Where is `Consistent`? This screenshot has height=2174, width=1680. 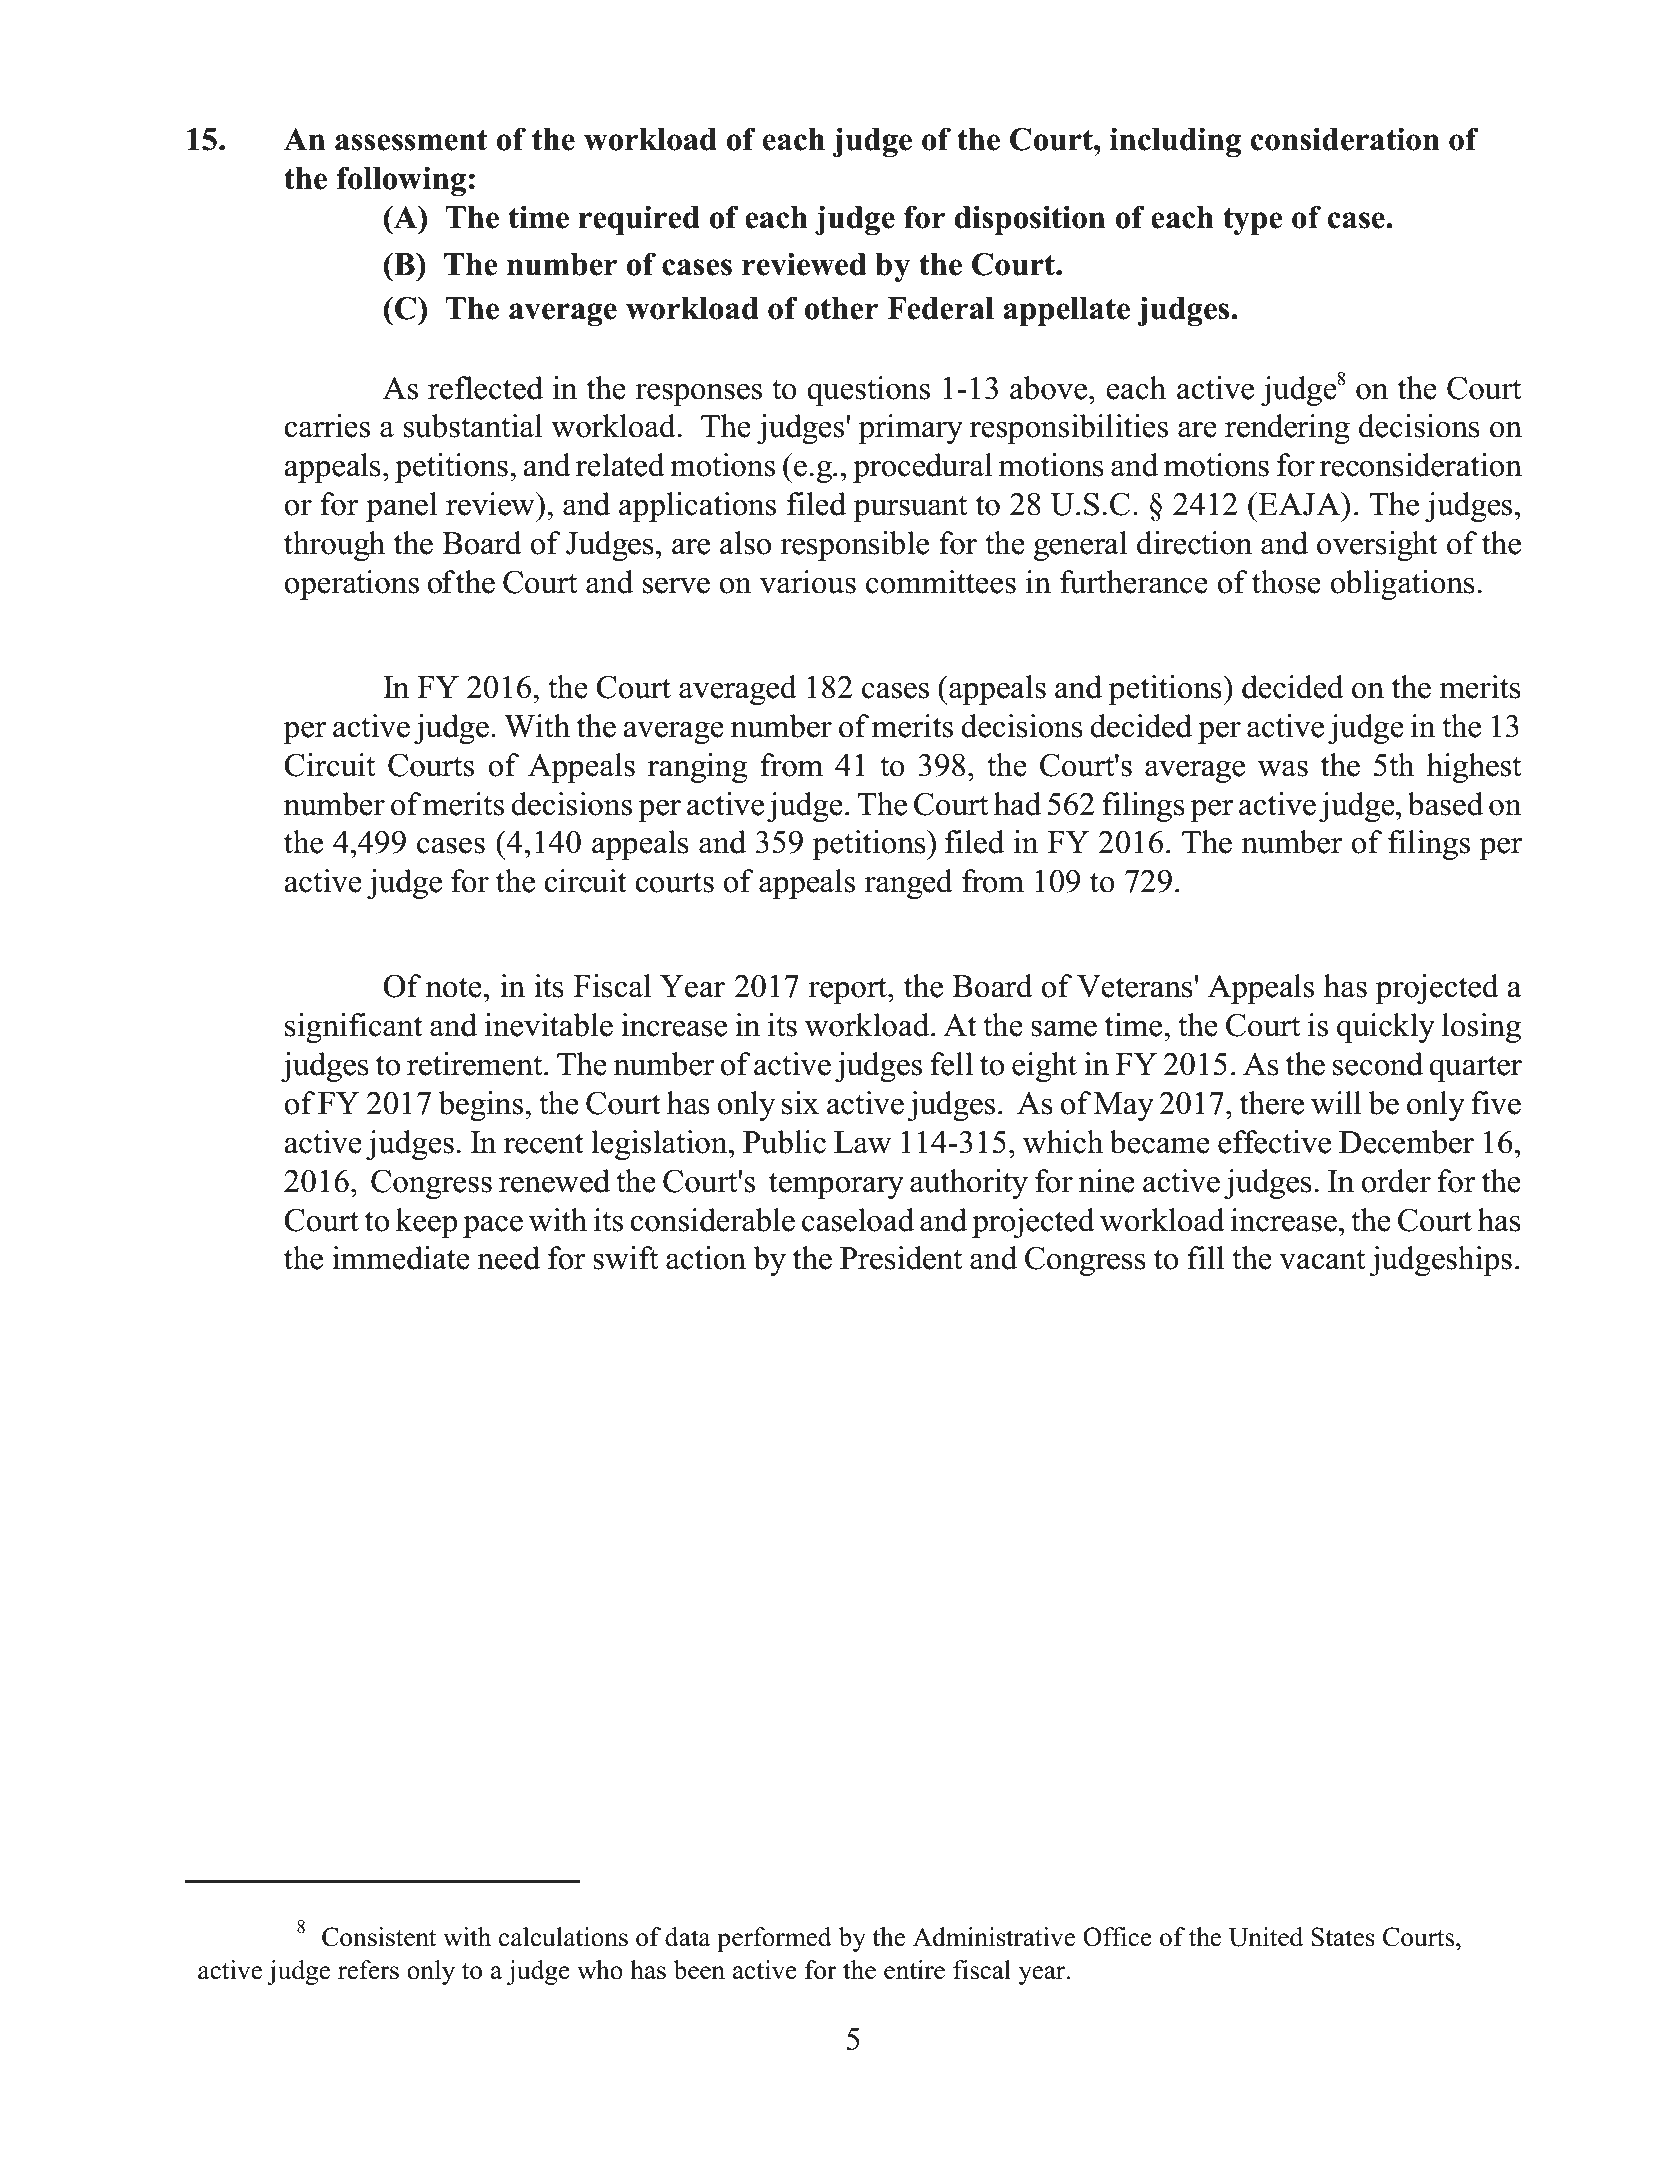 Consistent is located at coordinates (379, 1937).
